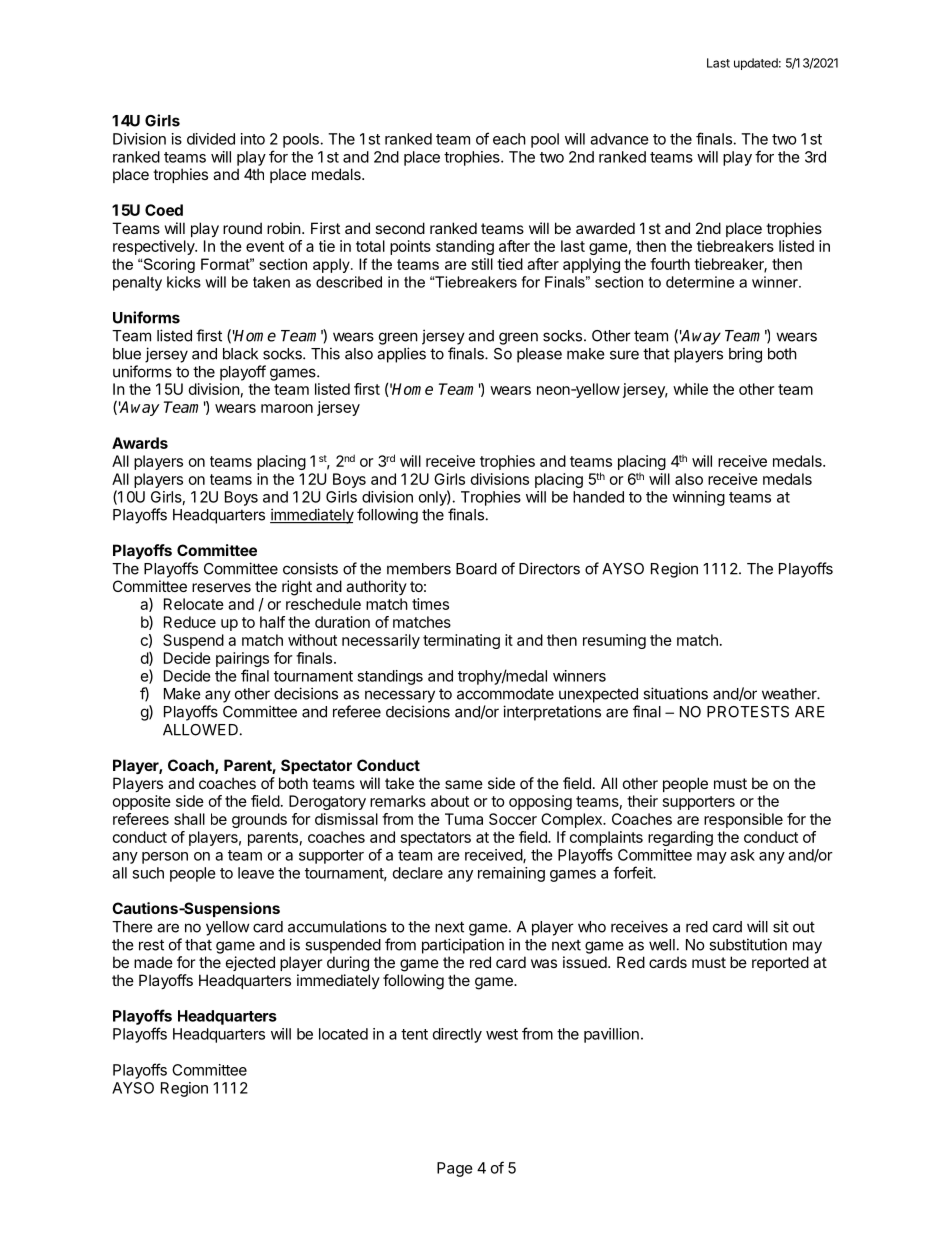  Describe the element at coordinates (211, 139) in the page. I see `divided` at that location.
